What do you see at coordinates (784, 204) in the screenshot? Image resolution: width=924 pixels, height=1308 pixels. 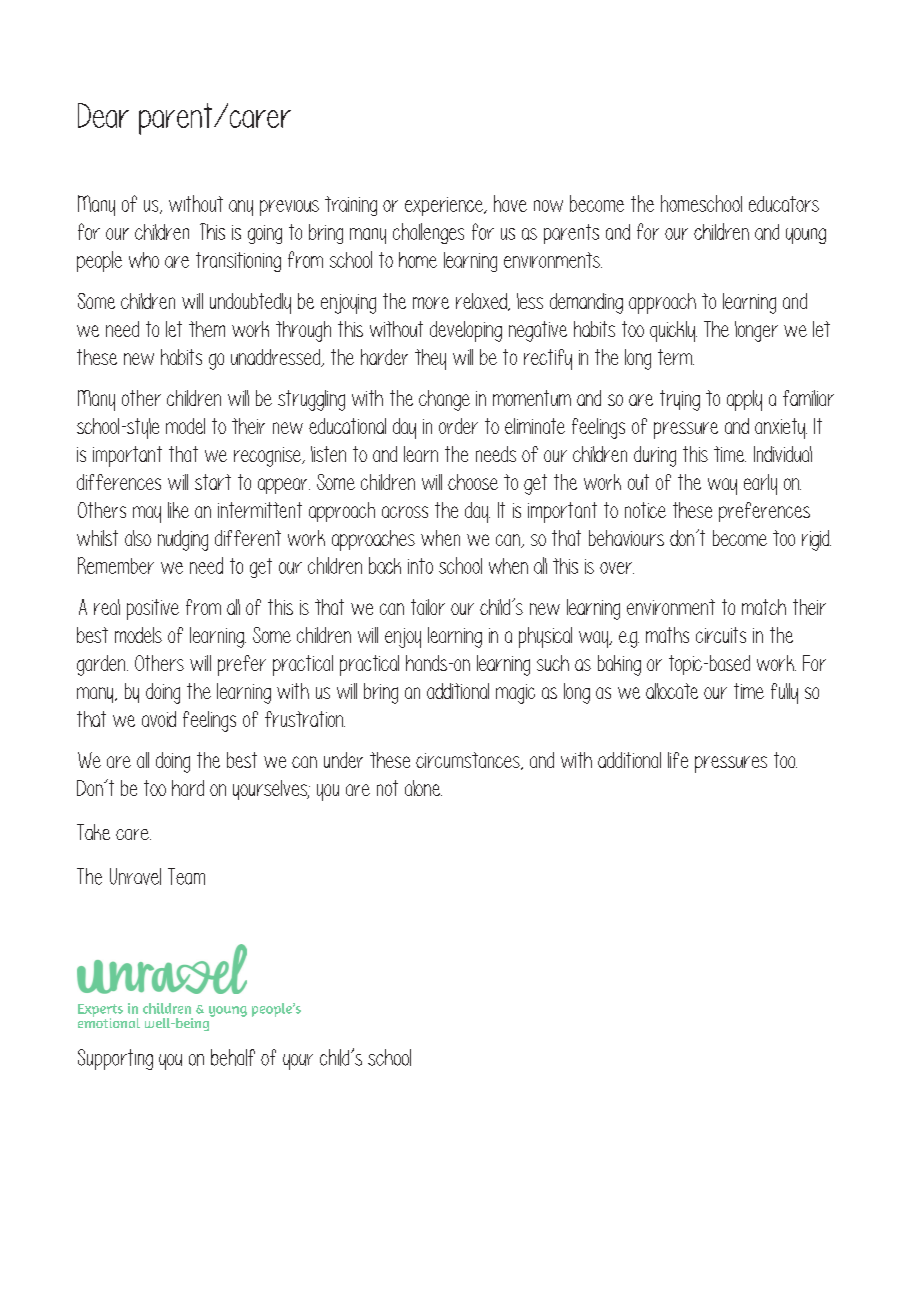 I see `educators` at bounding box center [784, 204].
